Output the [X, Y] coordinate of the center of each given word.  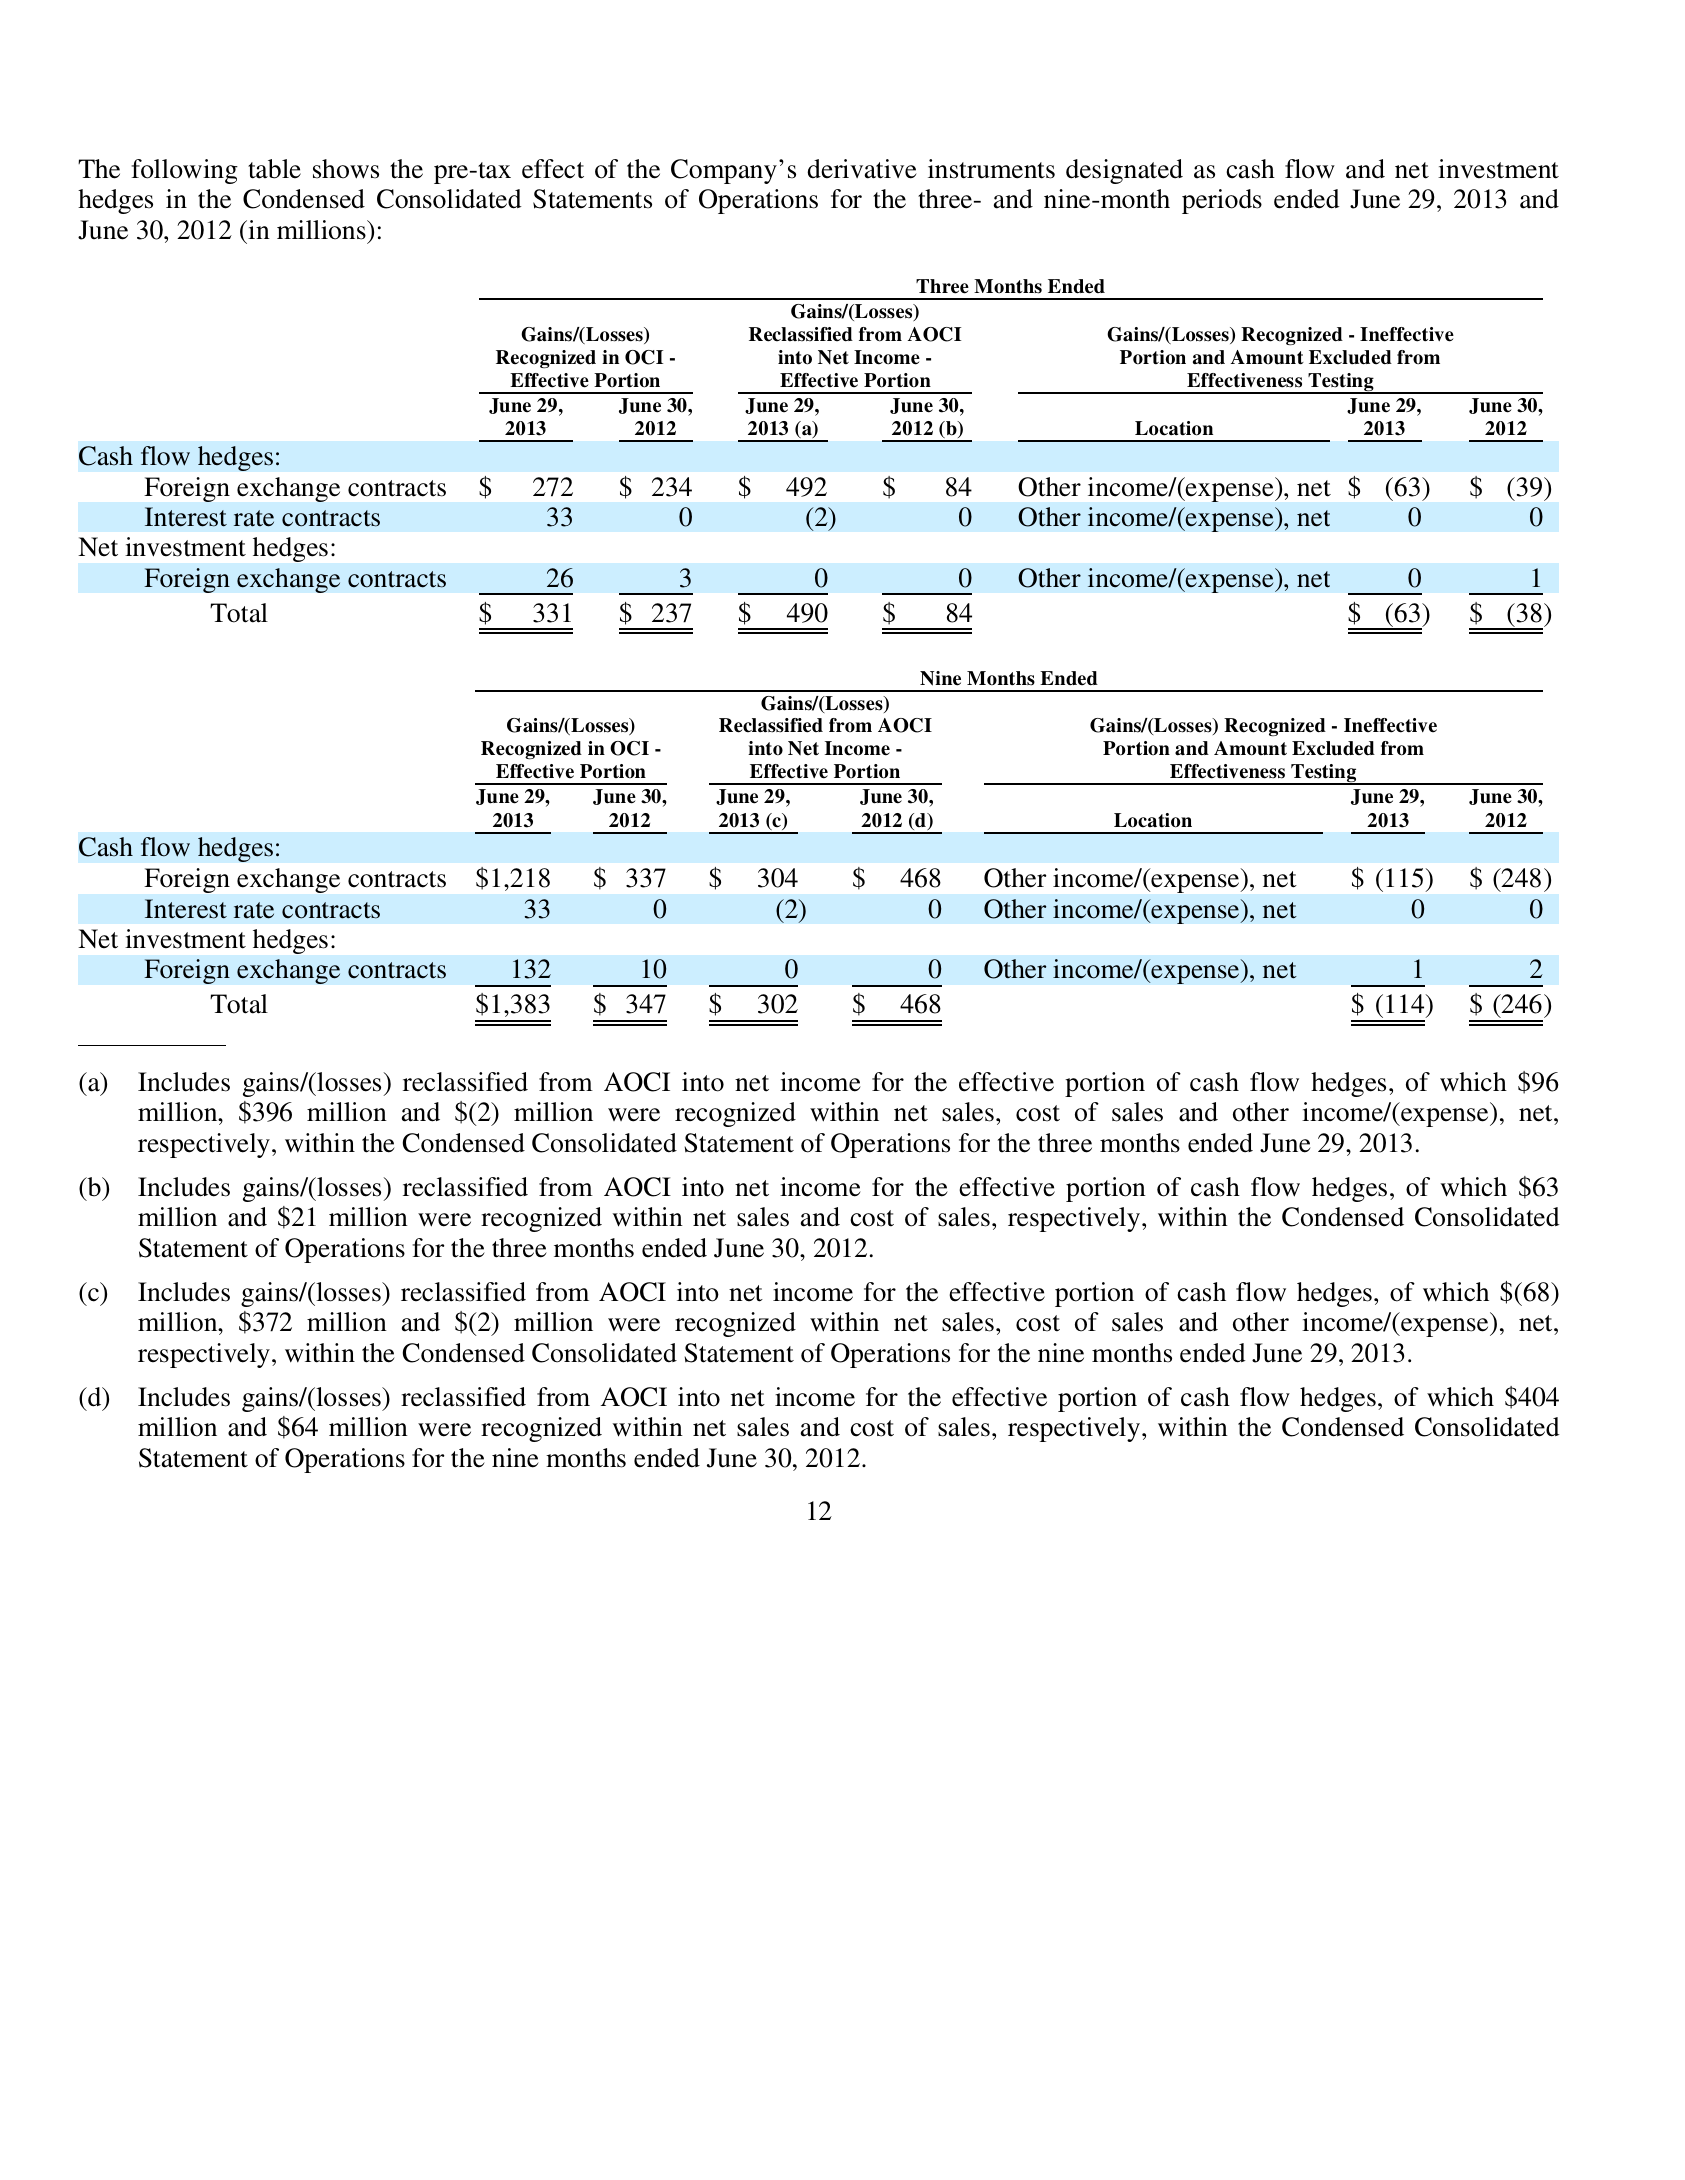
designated [1124, 171]
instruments [991, 169]
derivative [862, 169]
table [274, 169]
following [184, 171]
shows [346, 169]
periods [1222, 201]
